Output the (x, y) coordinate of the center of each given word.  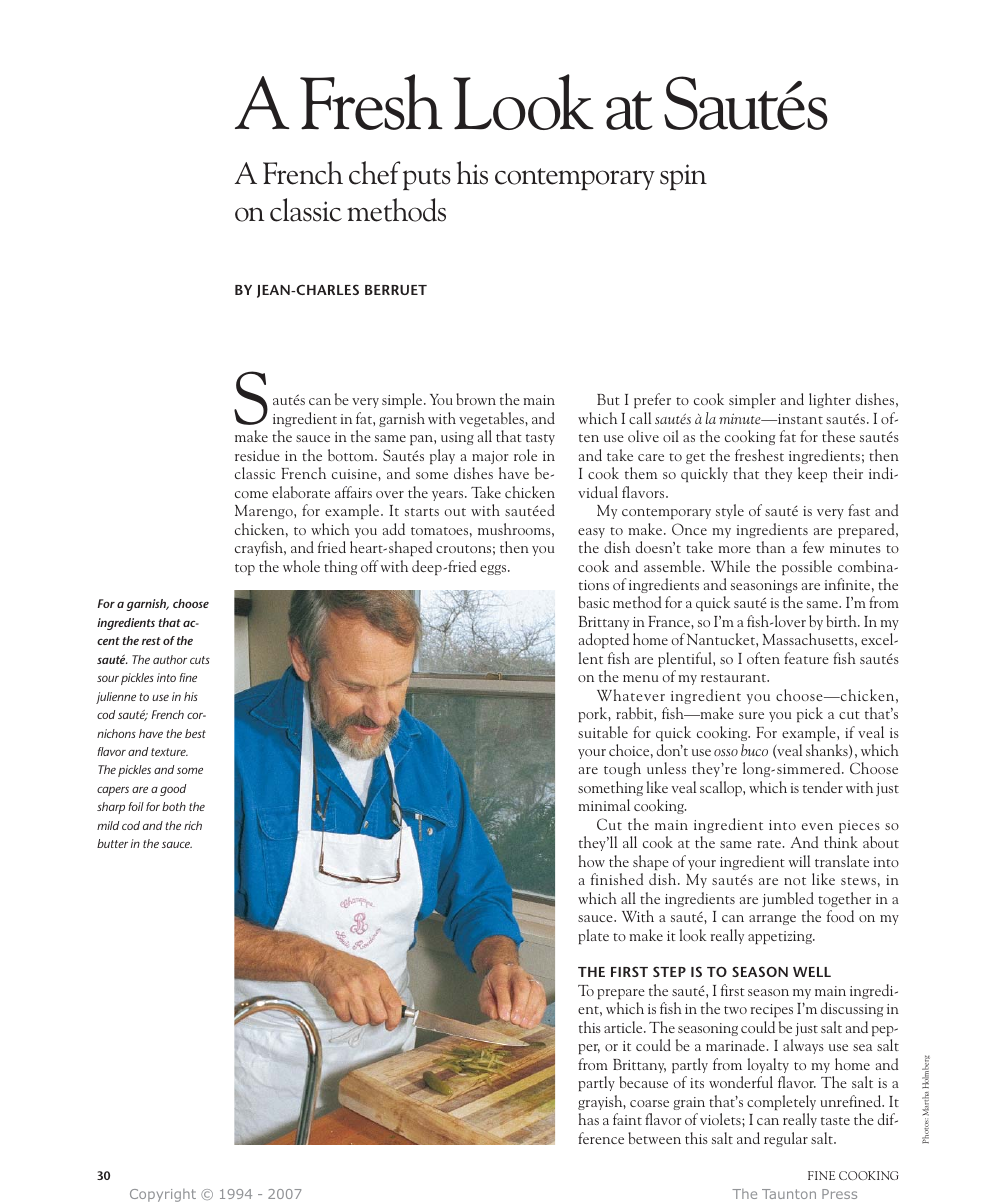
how (592, 861)
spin (683, 177)
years (449, 496)
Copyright (163, 1195)
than (770, 547)
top (245, 569)
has (589, 1119)
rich (193, 825)
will (799, 861)
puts (427, 179)
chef (374, 173)
